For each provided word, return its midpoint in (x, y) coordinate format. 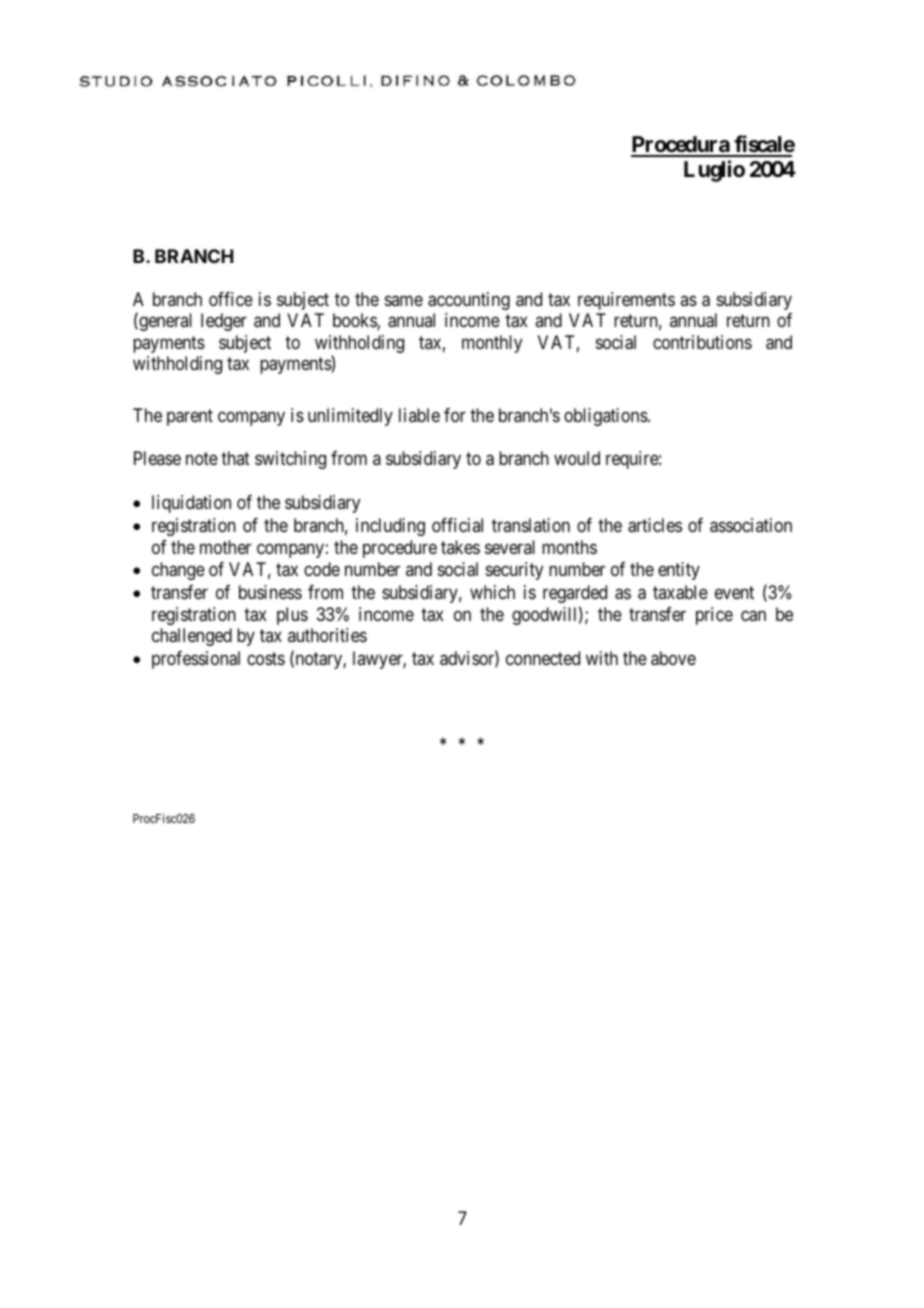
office (231, 299)
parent (190, 418)
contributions (702, 342)
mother (225, 547)
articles (655, 525)
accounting (469, 301)
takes (460, 547)
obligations (606, 417)
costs (266, 658)
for (455, 415)
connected (543, 658)
